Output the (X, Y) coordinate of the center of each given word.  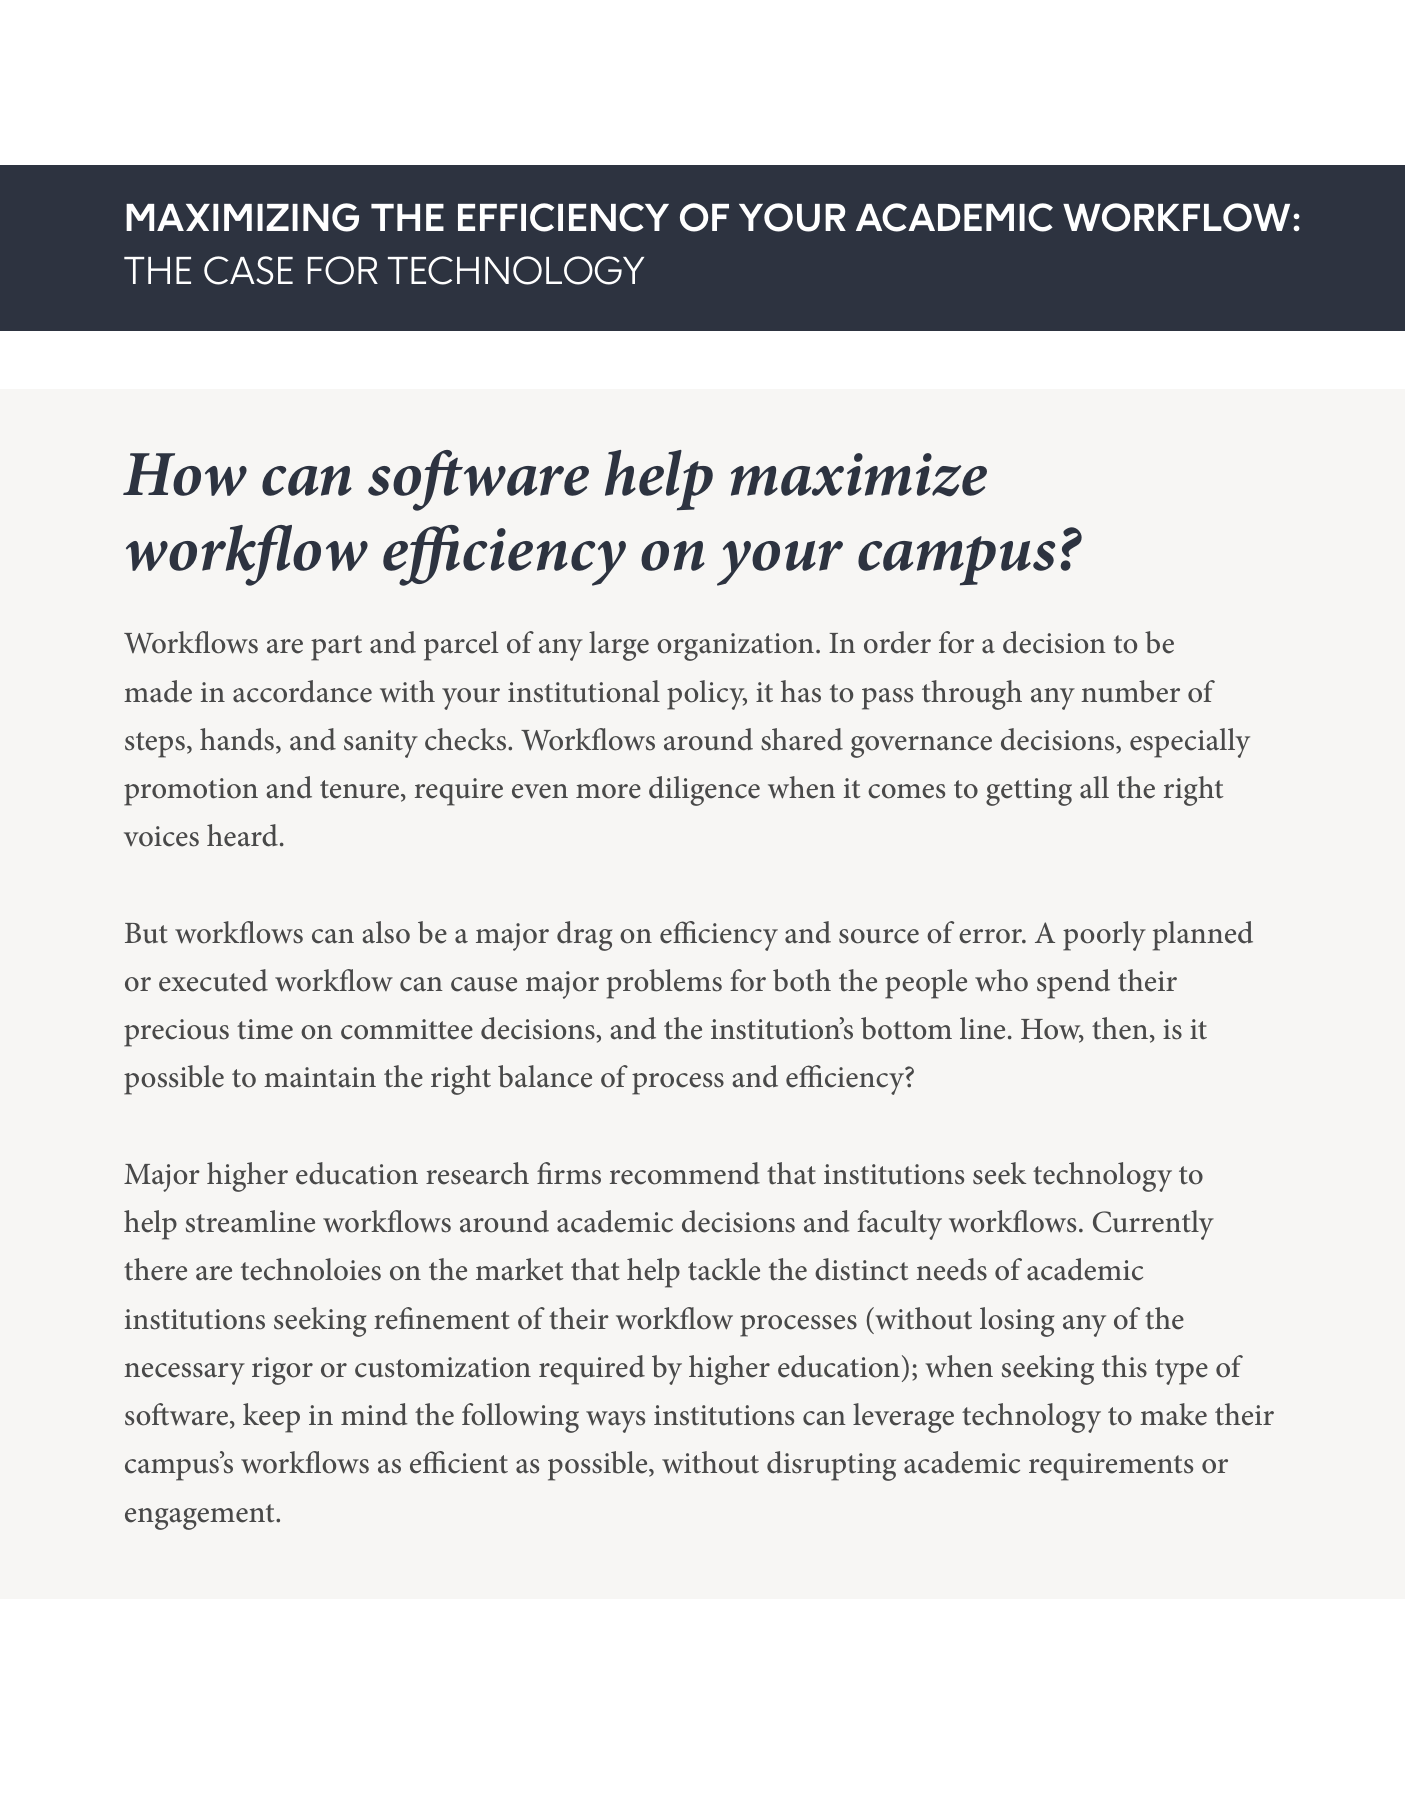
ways (615, 1422)
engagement (201, 1517)
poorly (1104, 936)
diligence (704, 791)
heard (242, 835)
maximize (859, 475)
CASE (248, 270)
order (897, 642)
